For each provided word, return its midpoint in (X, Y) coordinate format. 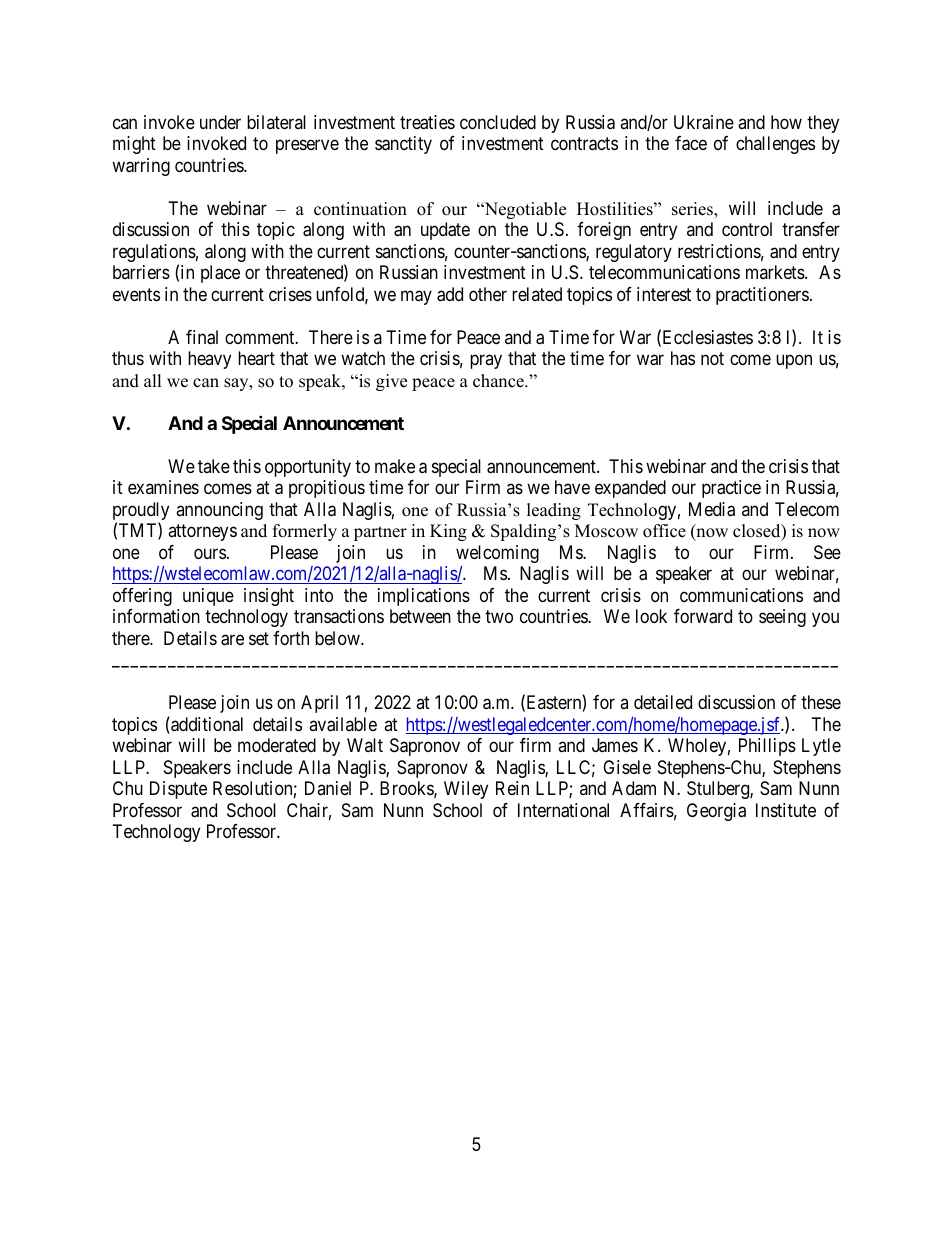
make (395, 466)
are (232, 640)
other (488, 294)
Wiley (466, 790)
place (220, 274)
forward (703, 616)
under (220, 122)
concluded (498, 122)
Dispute (178, 790)
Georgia (716, 812)
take (214, 466)
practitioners (762, 296)
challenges (775, 145)
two (499, 616)
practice (731, 489)
